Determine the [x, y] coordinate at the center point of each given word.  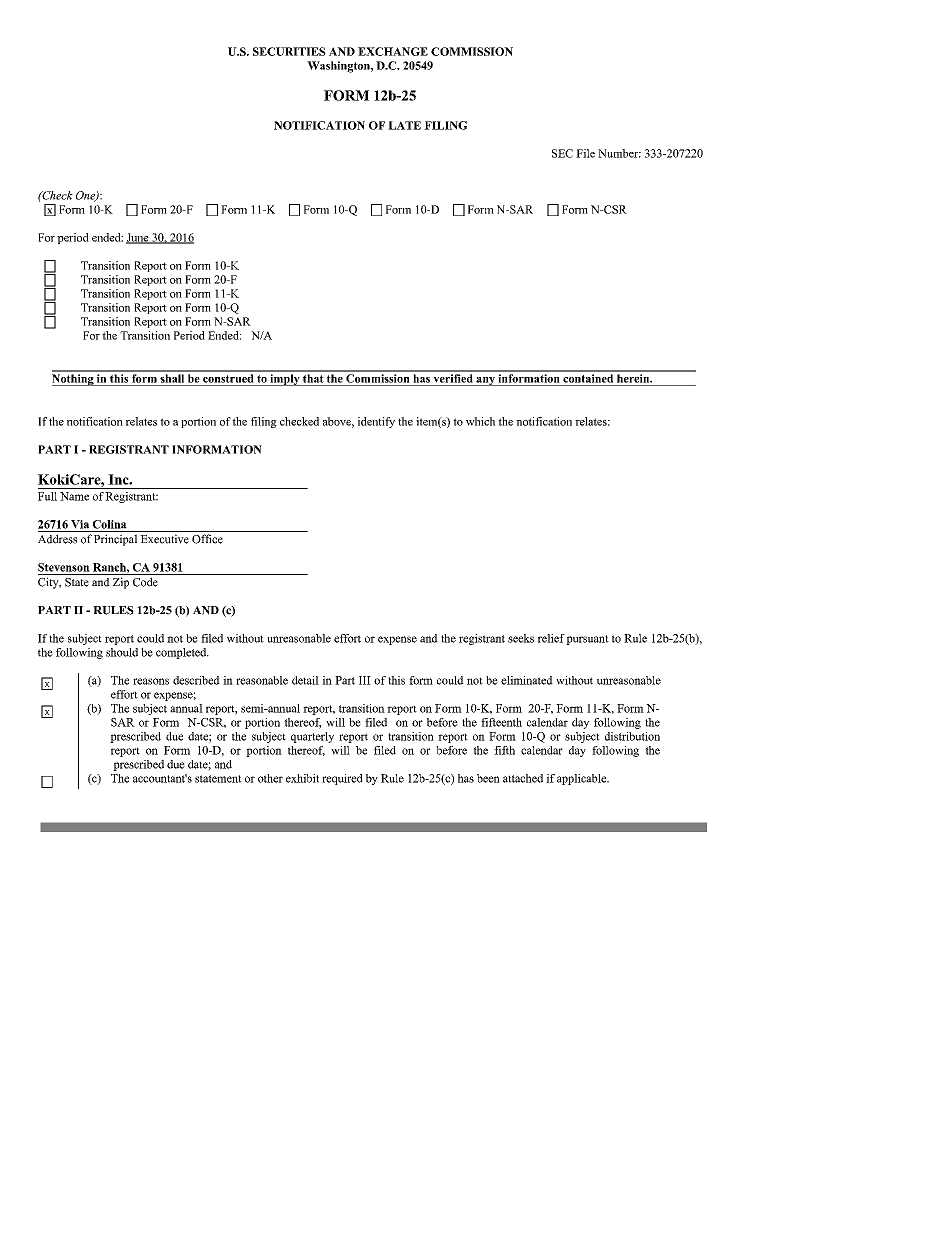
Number [619, 153]
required [342, 779]
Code [145, 582]
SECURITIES [289, 51]
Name [74, 496]
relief [551, 638]
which [480, 421]
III [365, 680]
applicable [583, 779]
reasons [151, 681]
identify [376, 422]
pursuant [587, 640]
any [485, 381]
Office [207, 539]
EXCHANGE [393, 51]
